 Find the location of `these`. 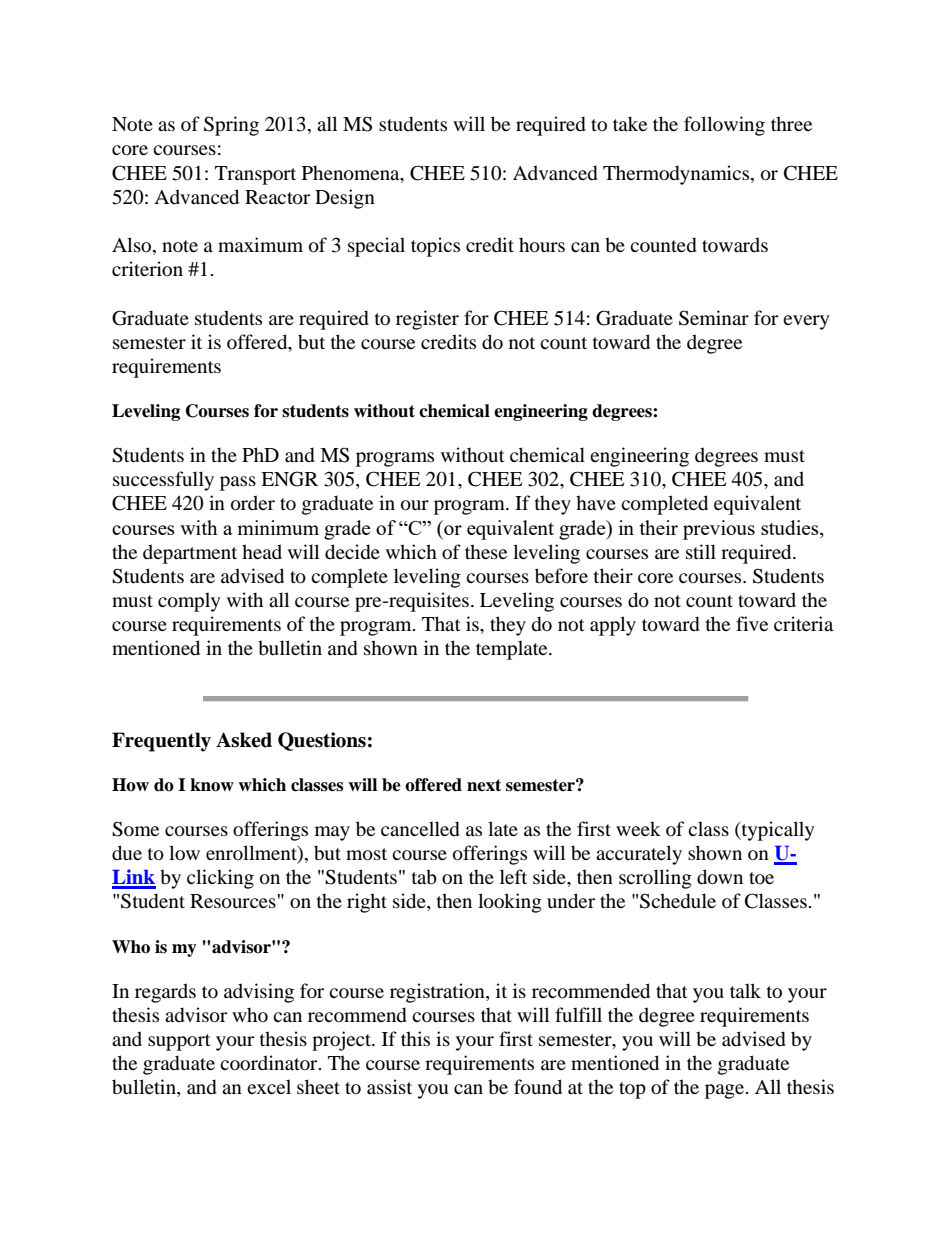

these is located at coordinates (486, 551).
